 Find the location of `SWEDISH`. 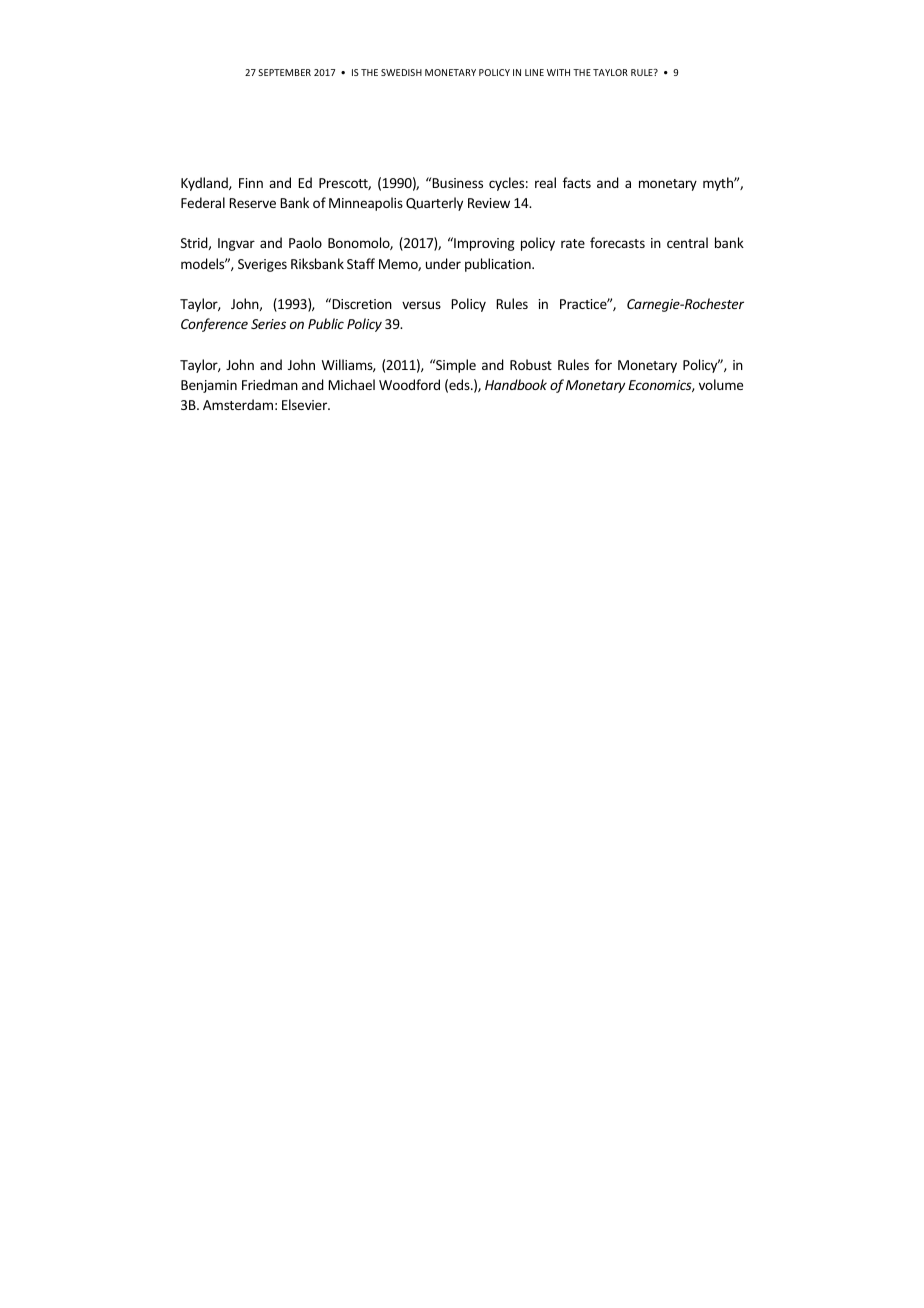

SWEDISH is located at coordinates (401, 72).
